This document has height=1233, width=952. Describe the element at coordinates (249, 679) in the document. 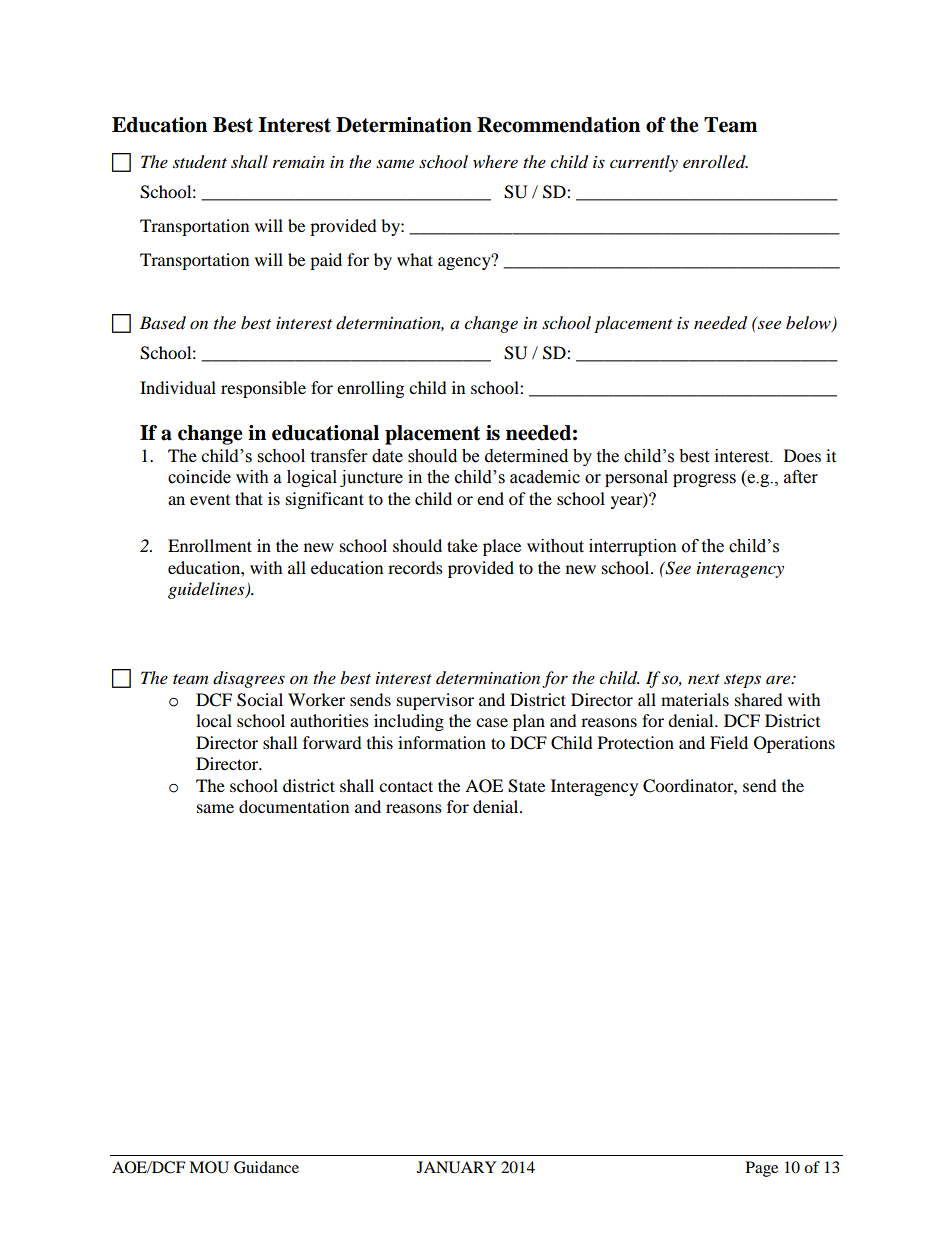

I see `disagrees` at that location.
